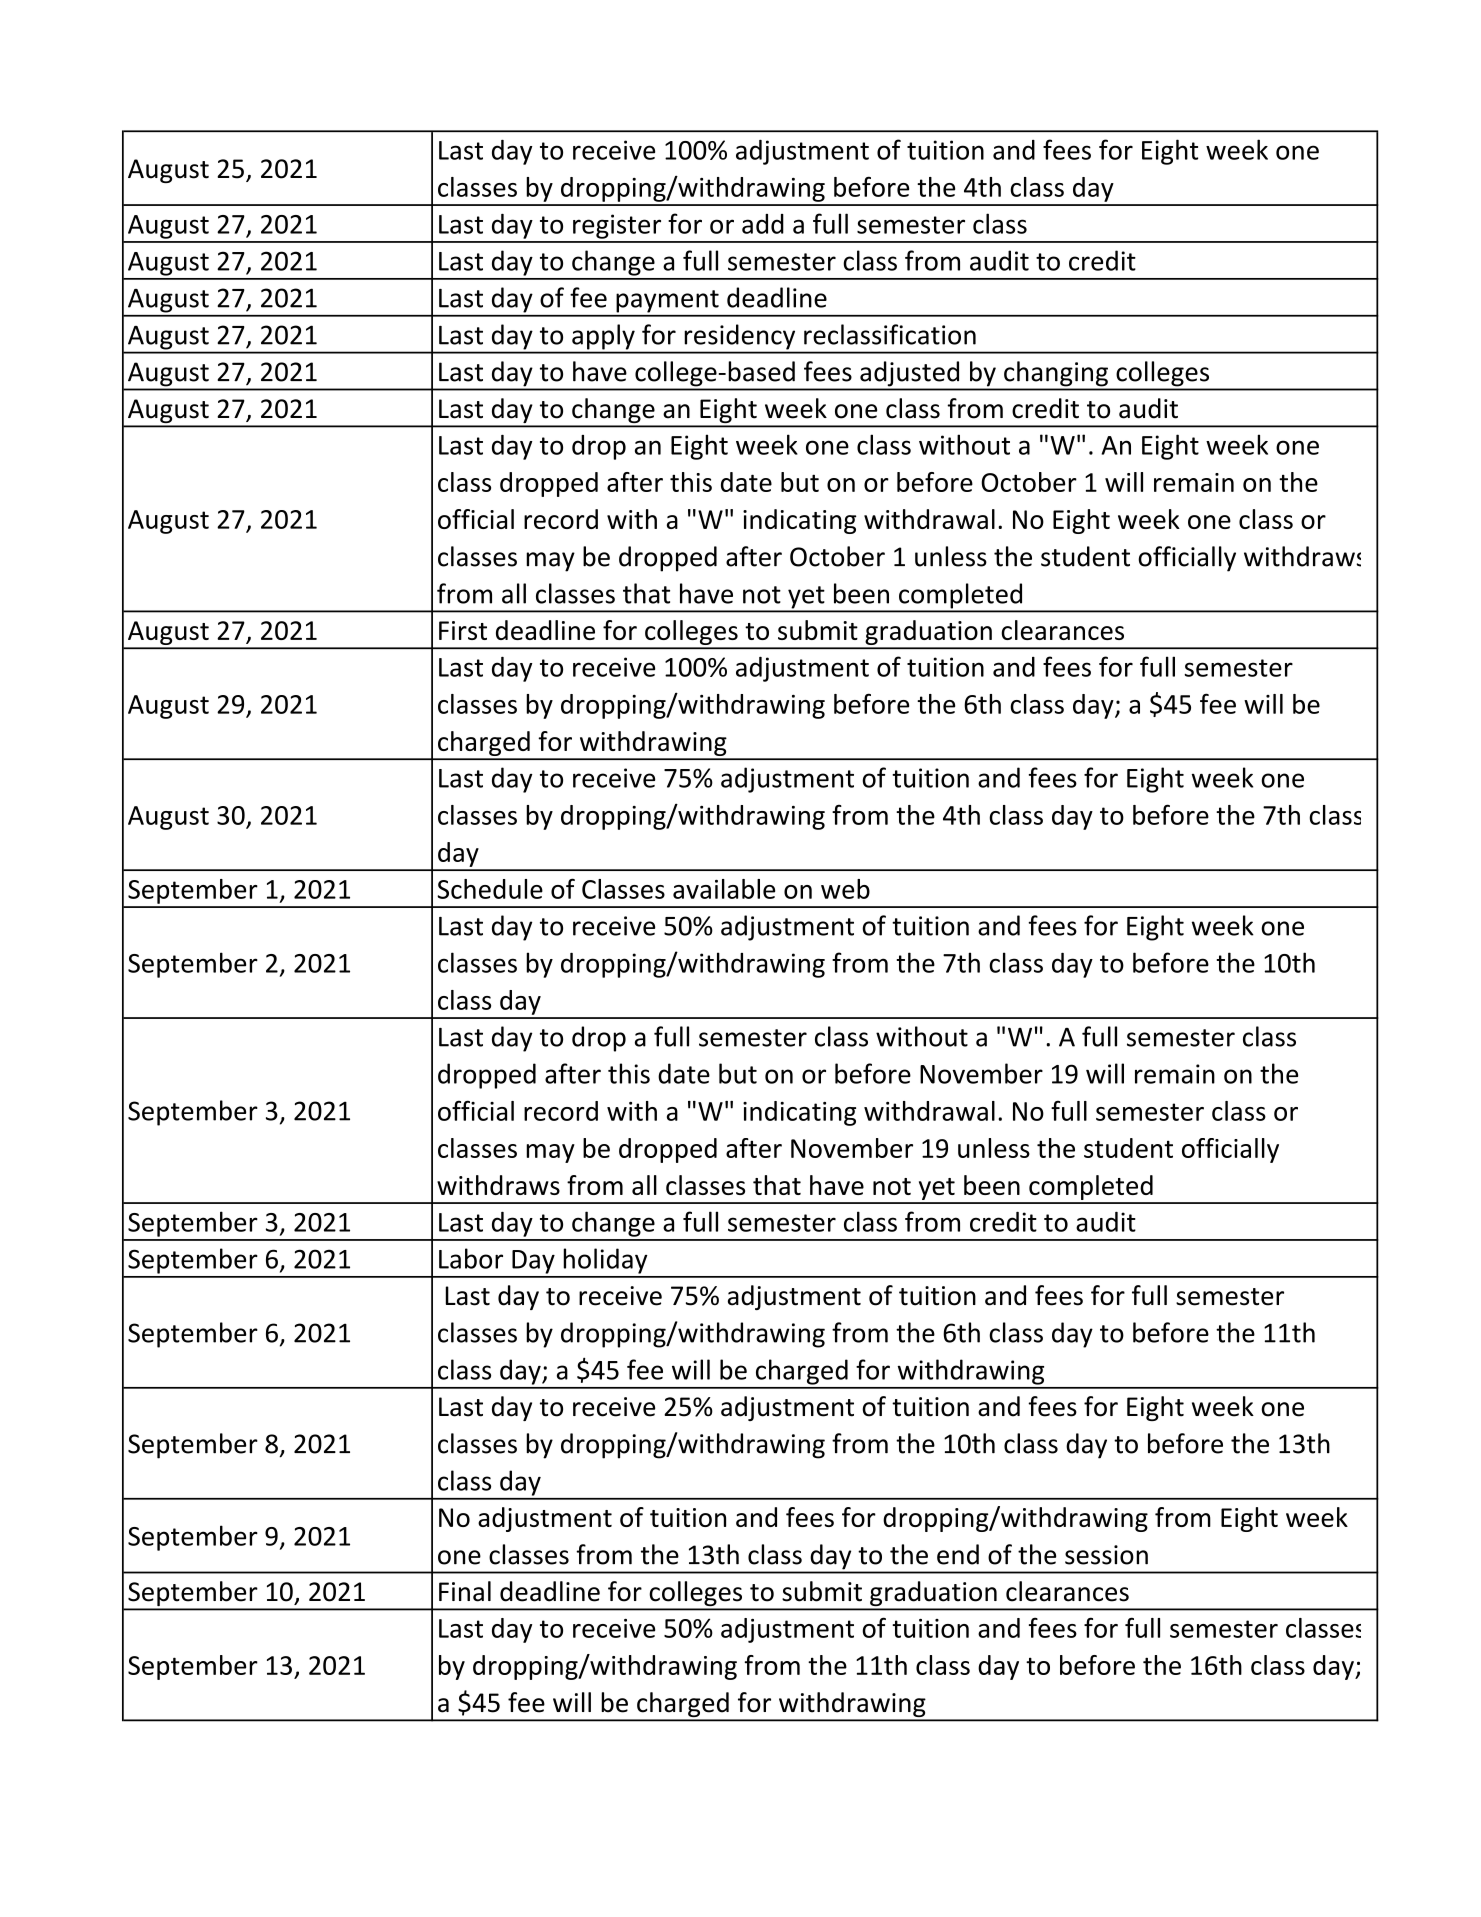 The height and width of the screenshot is (1917, 1481). Describe the element at coordinates (724, 889) in the screenshot. I see `available` at that location.
